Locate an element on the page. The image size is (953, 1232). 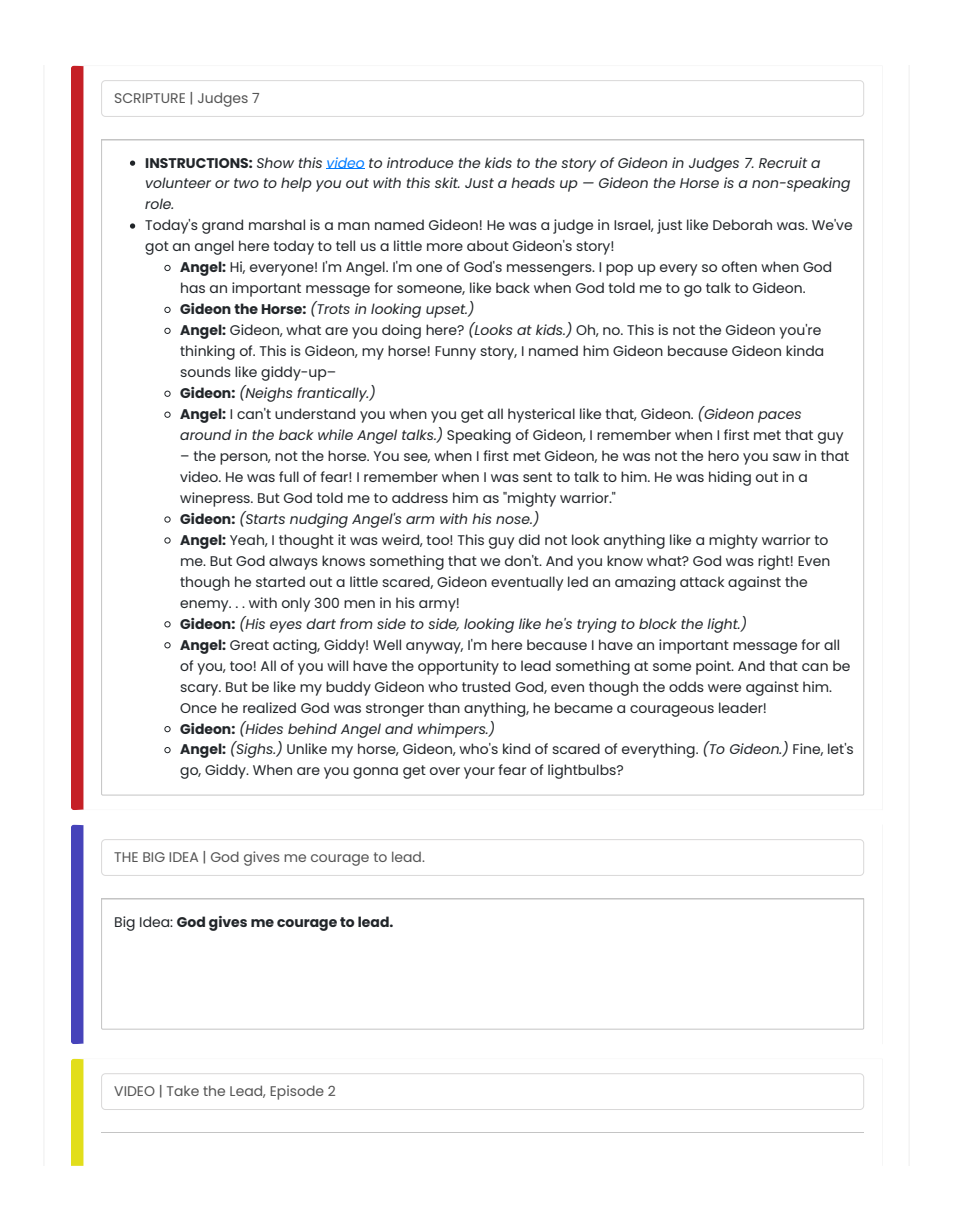
hysterical is located at coordinates (541, 415).
